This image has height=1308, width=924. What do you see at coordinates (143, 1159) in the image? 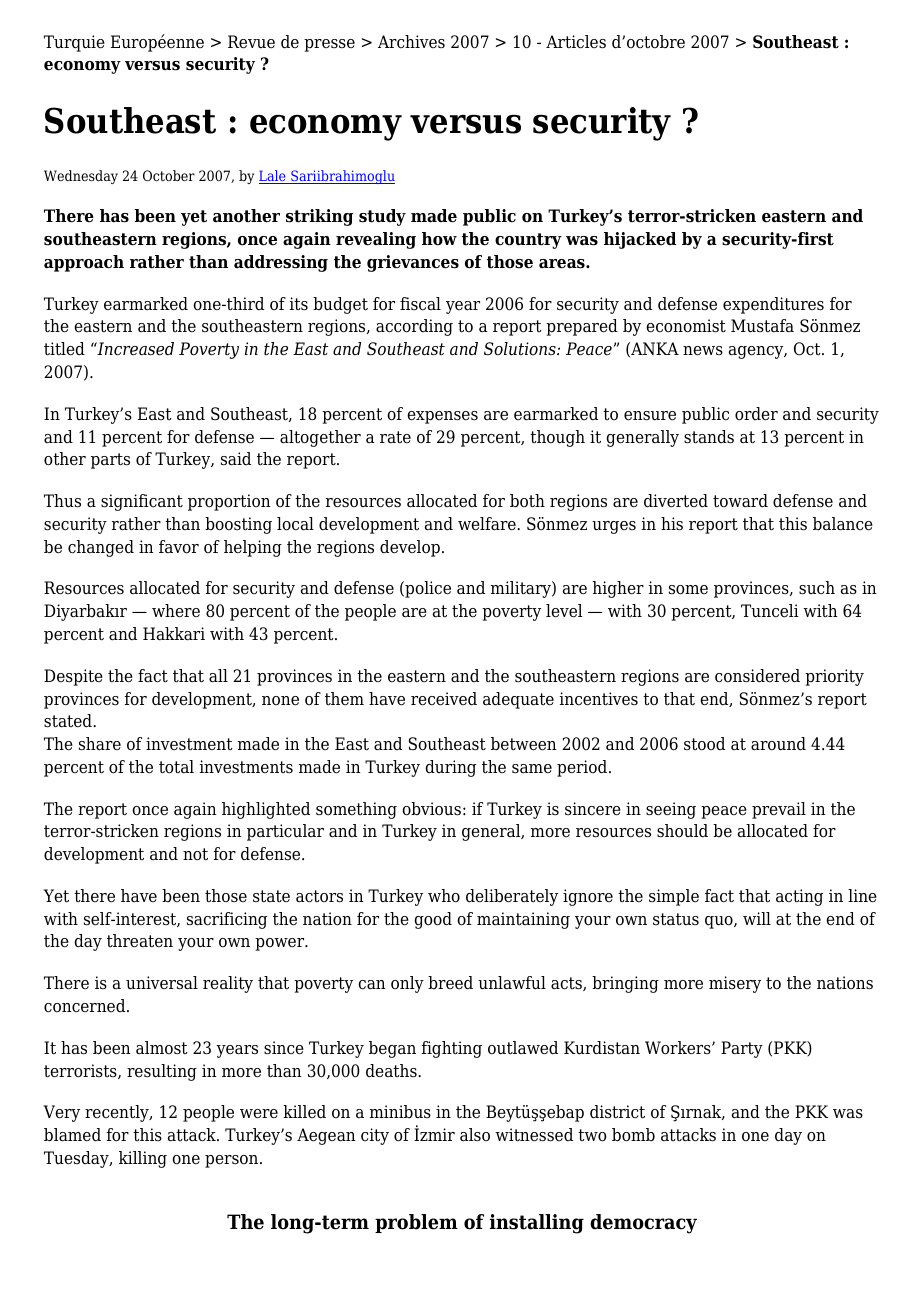
I see `killing` at bounding box center [143, 1159].
